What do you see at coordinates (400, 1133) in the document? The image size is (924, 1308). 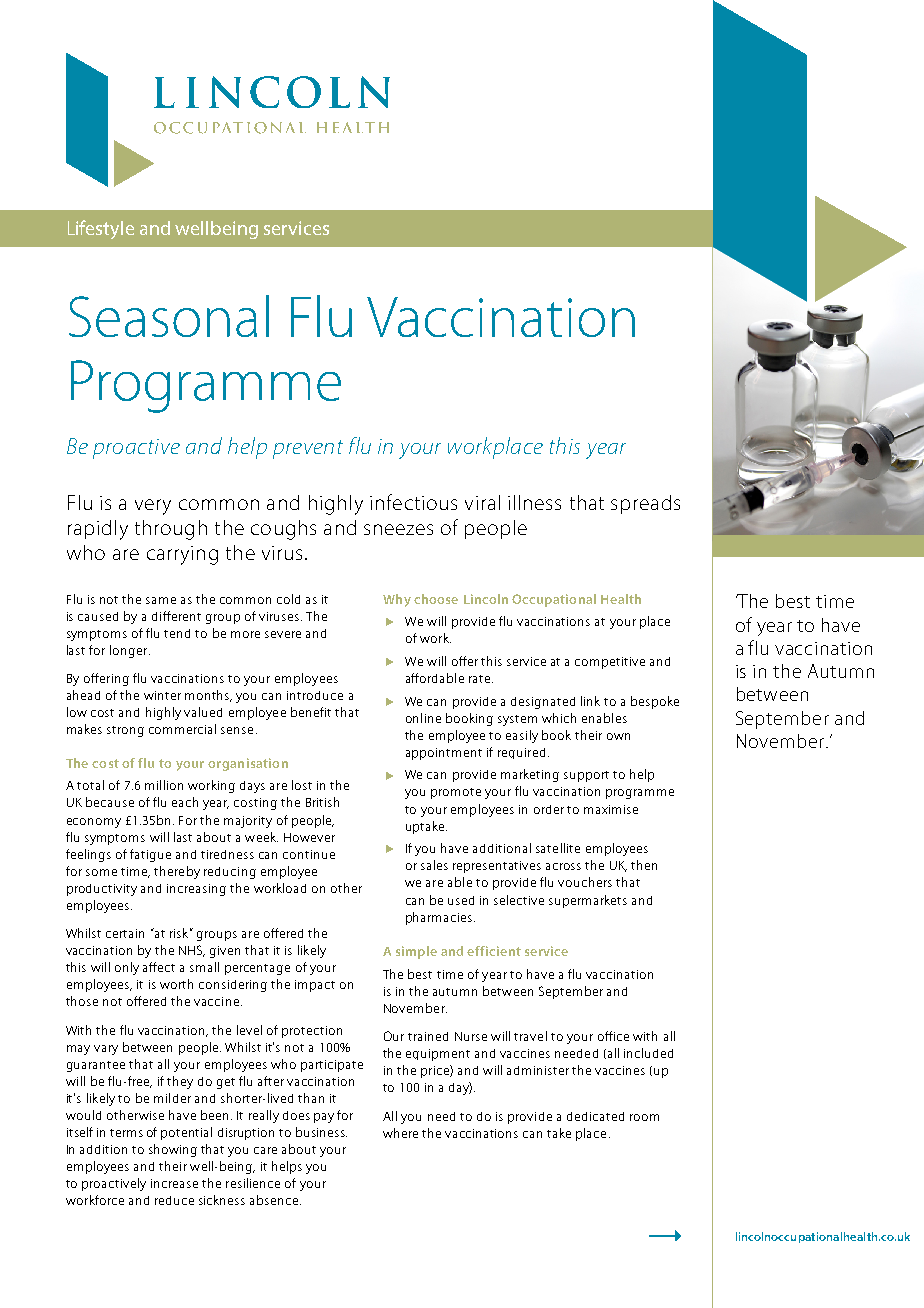 I see `where` at bounding box center [400, 1133].
